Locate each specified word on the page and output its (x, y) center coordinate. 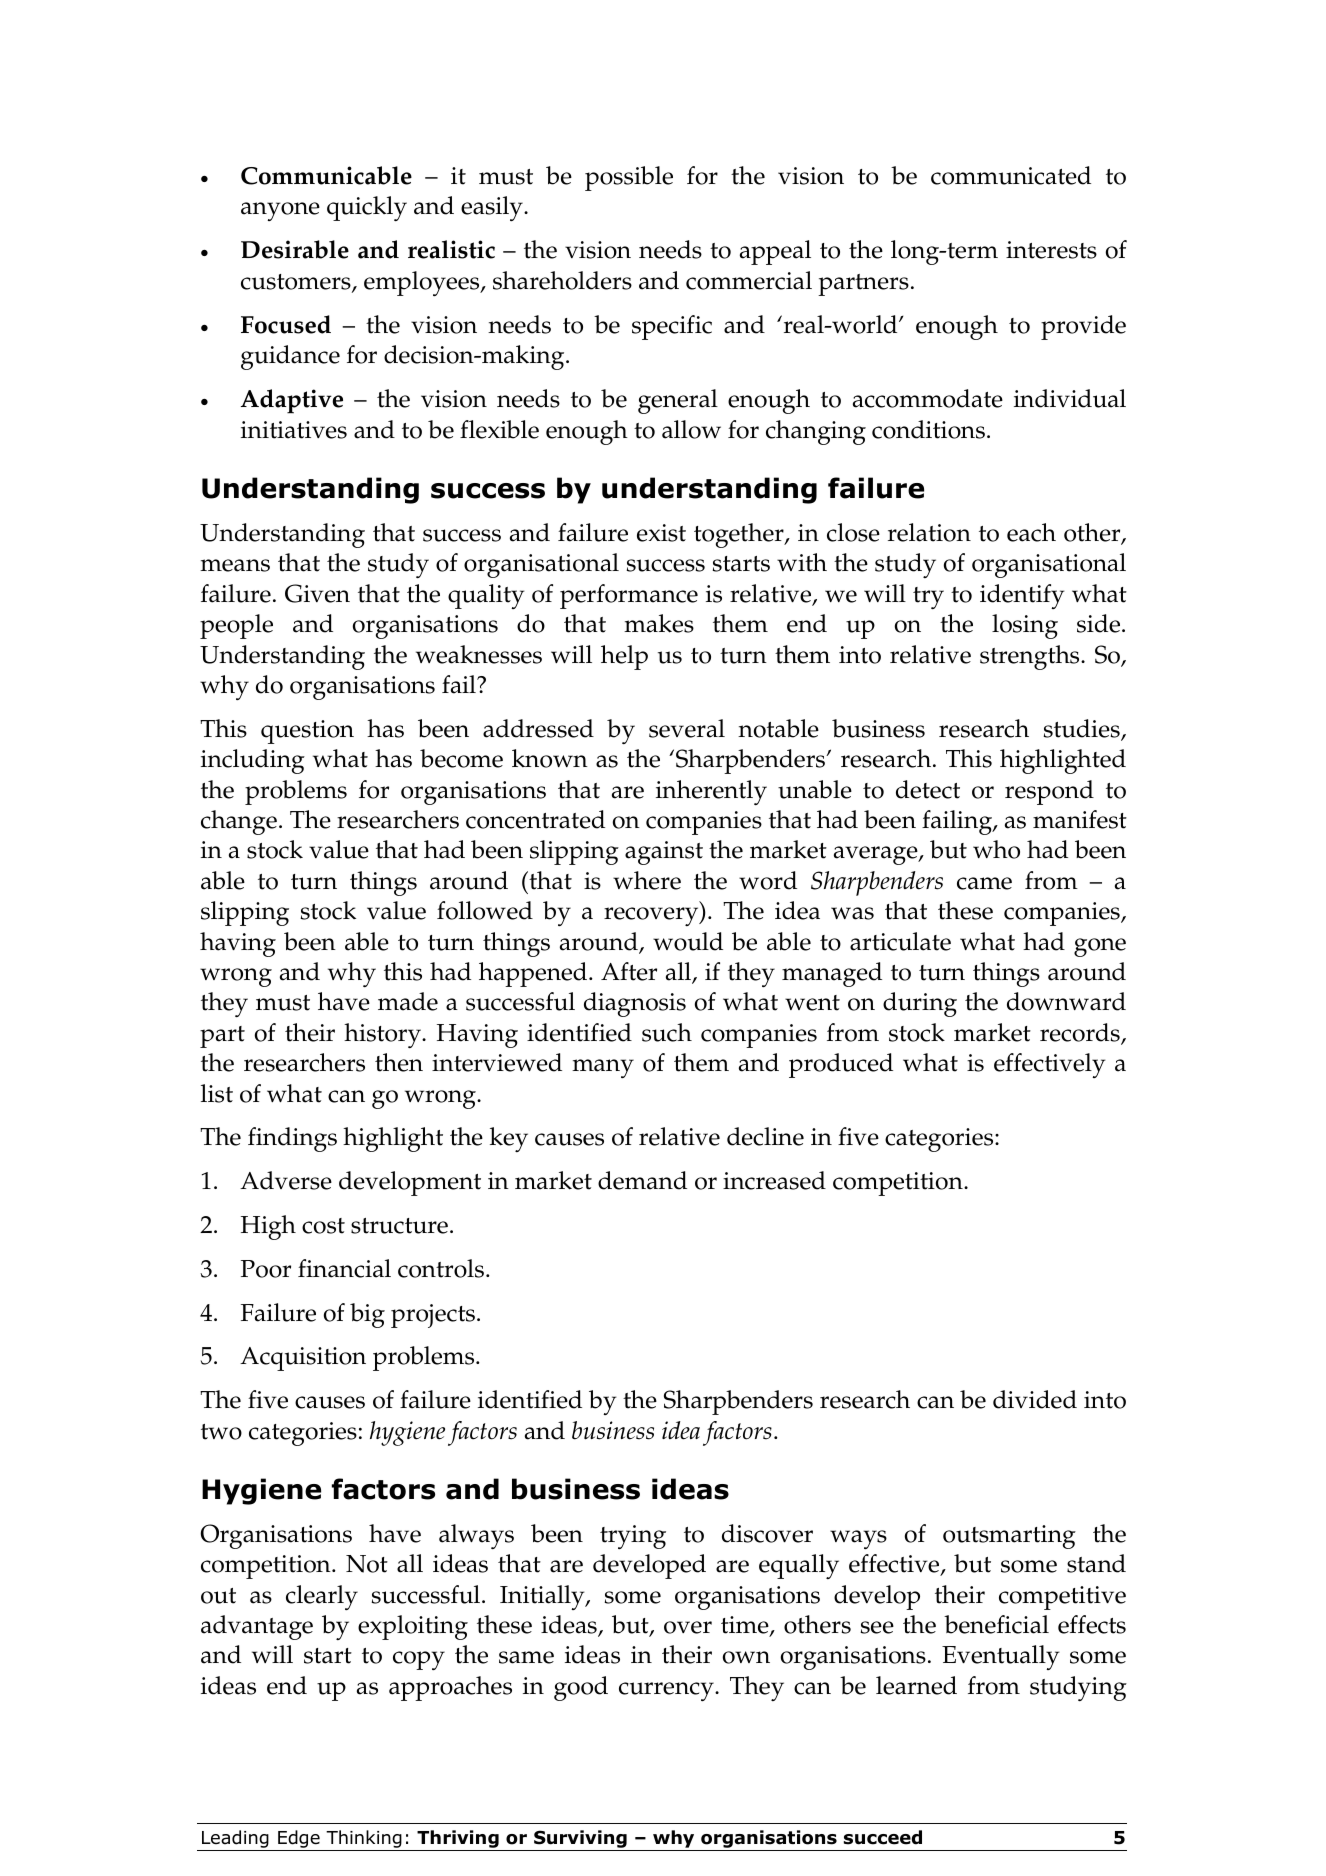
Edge (299, 1839)
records (1081, 1033)
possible (629, 178)
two (221, 1432)
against (664, 853)
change (239, 822)
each (1031, 532)
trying (633, 1537)
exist (661, 533)
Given (317, 593)
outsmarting (1009, 1537)
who (996, 849)
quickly (367, 208)
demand (642, 1180)
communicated (1011, 175)
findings (292, 1139)
